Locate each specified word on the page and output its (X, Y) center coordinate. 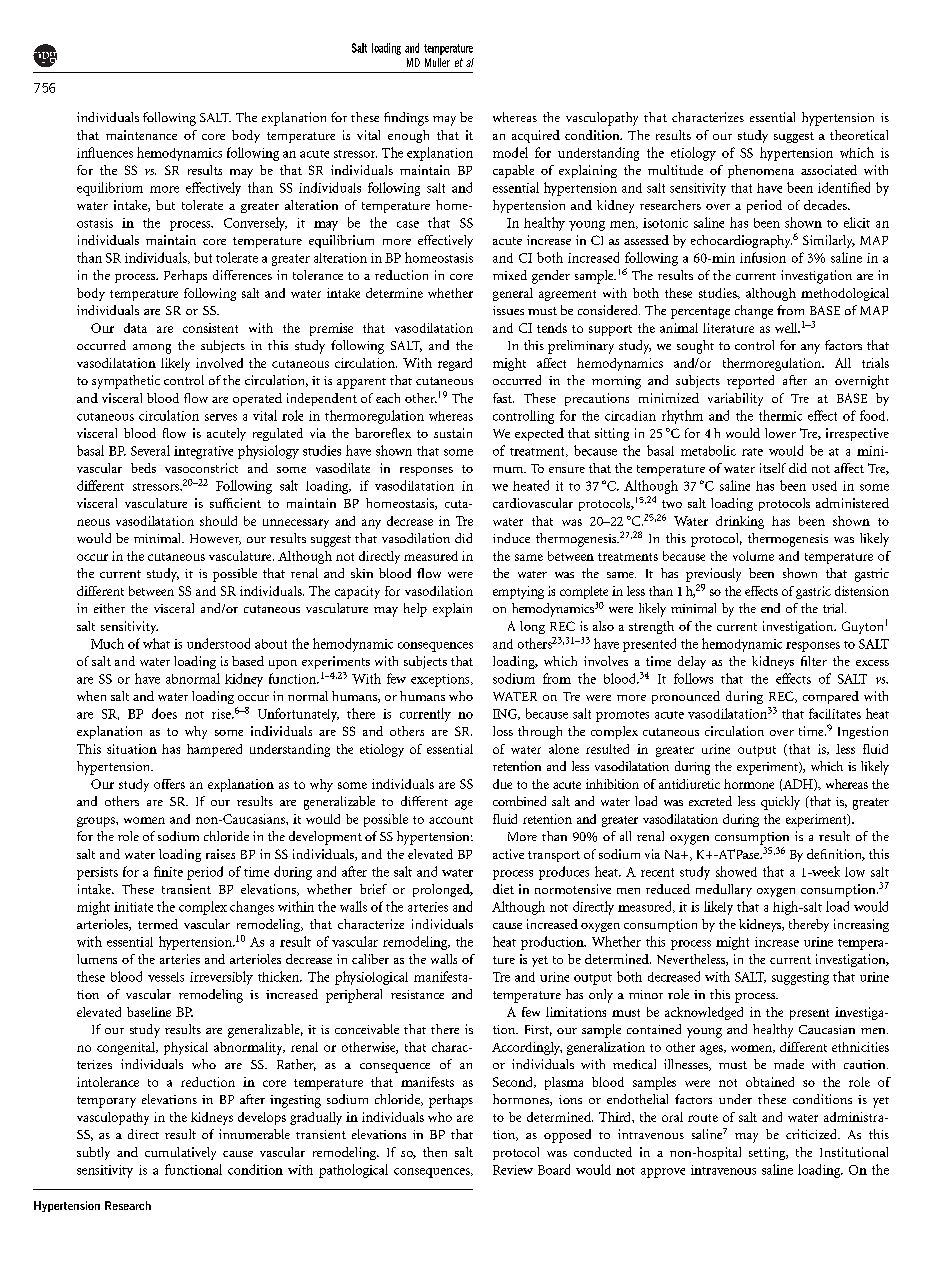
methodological (845, 294)
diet (503, 889)
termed (158, 924)
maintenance (141, 135)
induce (511, 538)
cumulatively (180, 1153)
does (164, 713)
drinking (740, 522)
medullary (724, 890)
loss (503, 731)
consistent (210, 328)
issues (508, 310)
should (218, 521)
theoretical (859, 135)
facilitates (835, 713)
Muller (437, 62)
